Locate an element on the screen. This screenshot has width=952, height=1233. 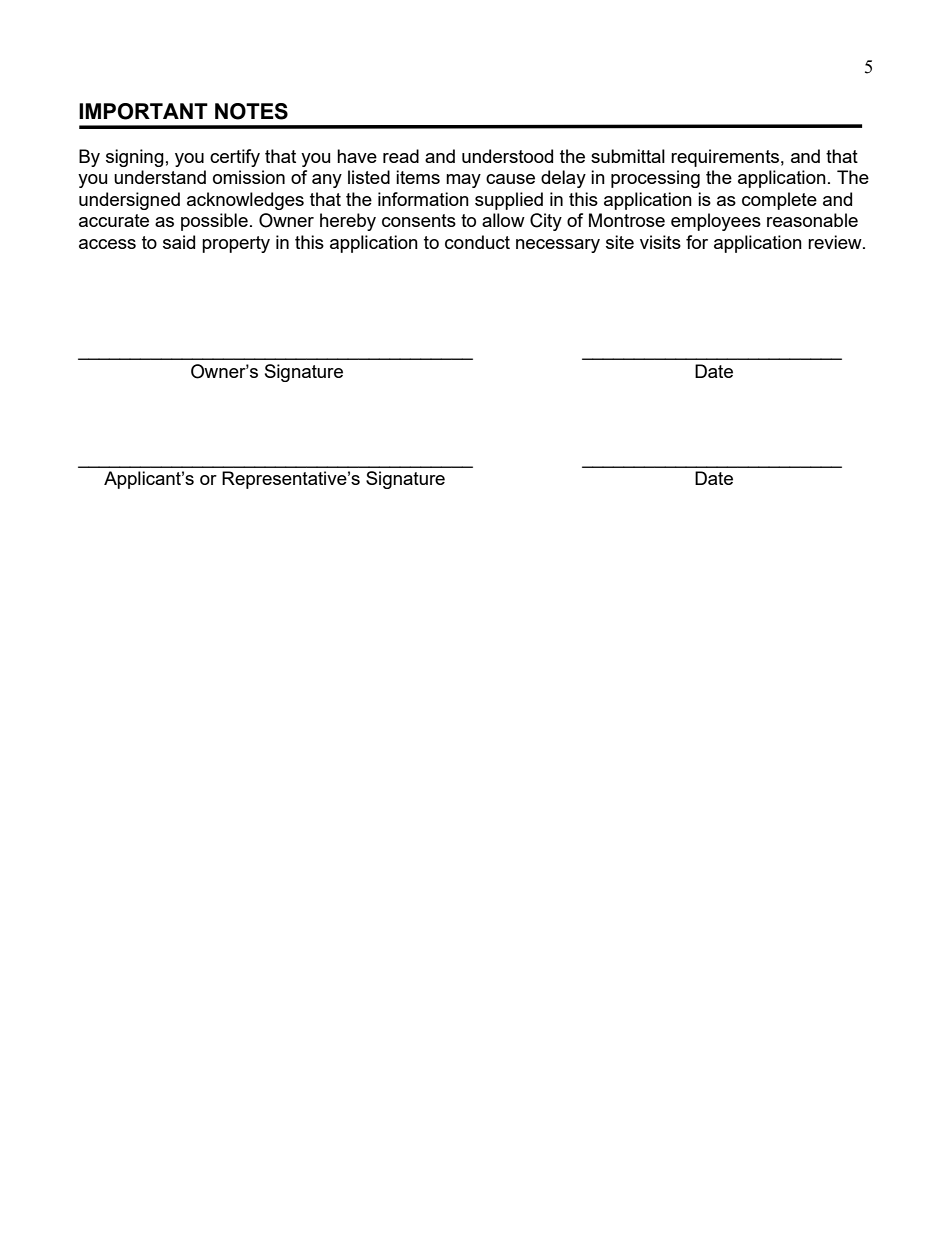
IMPORTANT is located at coordinates (143, 111).
